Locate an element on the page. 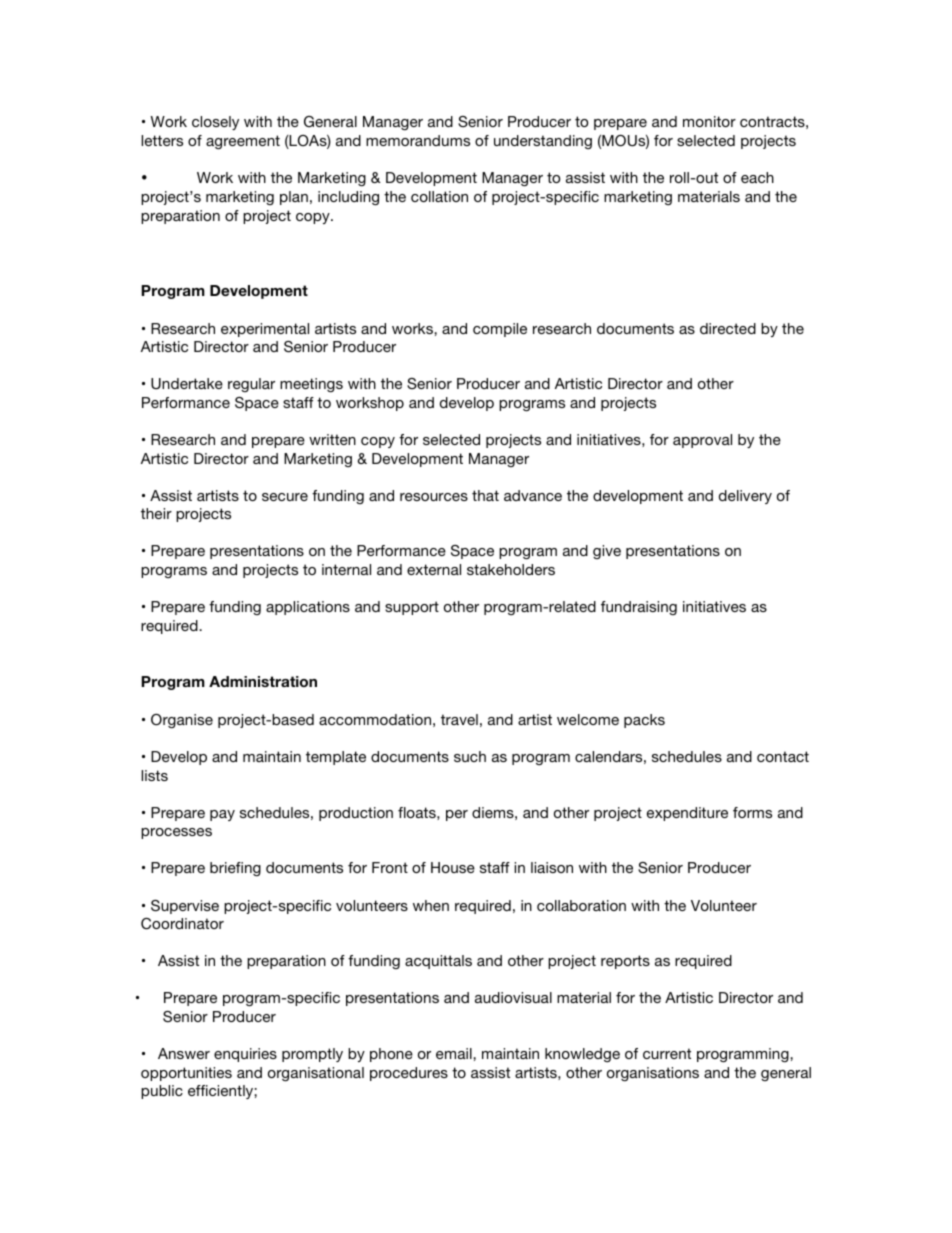 Image resolution: width=952 pixels, height=1233 pixels. expenditure is located at coordinates (687, 814).
